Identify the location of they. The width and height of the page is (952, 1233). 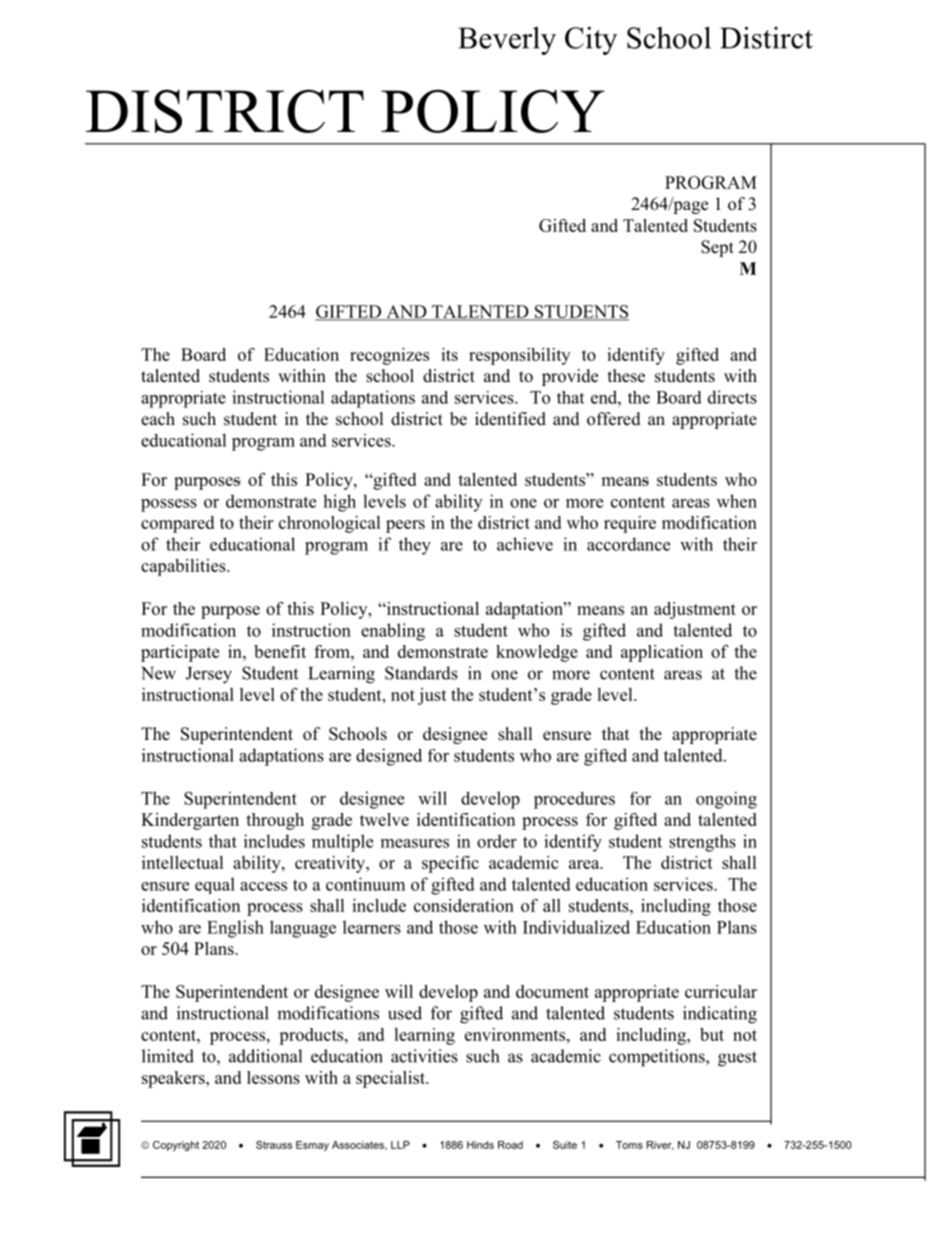
(415, 546).
